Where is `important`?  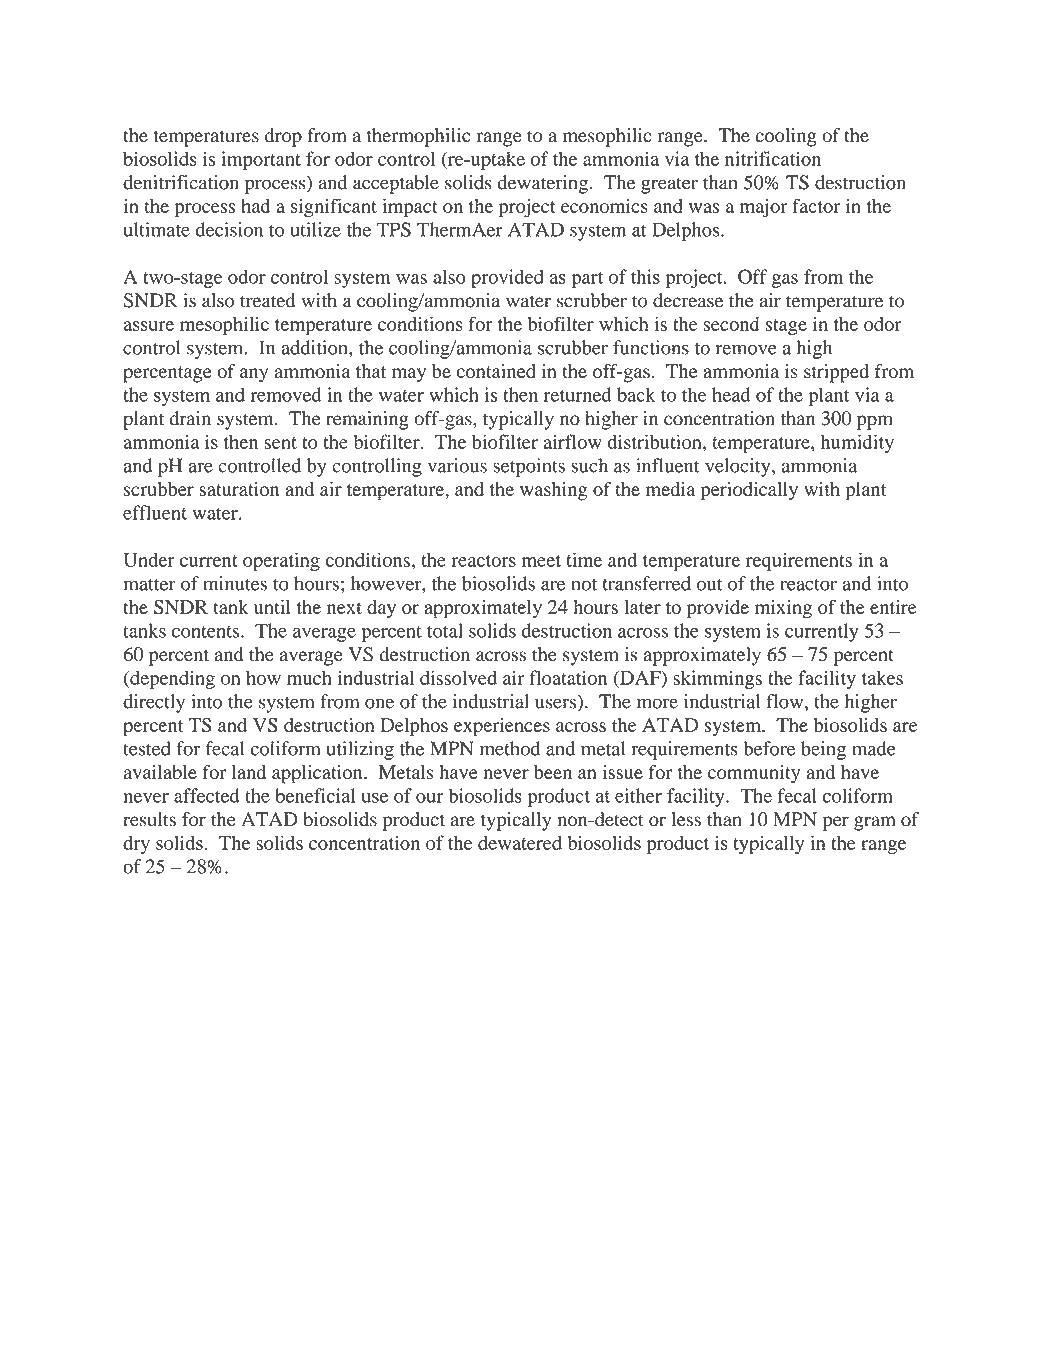 important is located at coordinates (261, 160).
